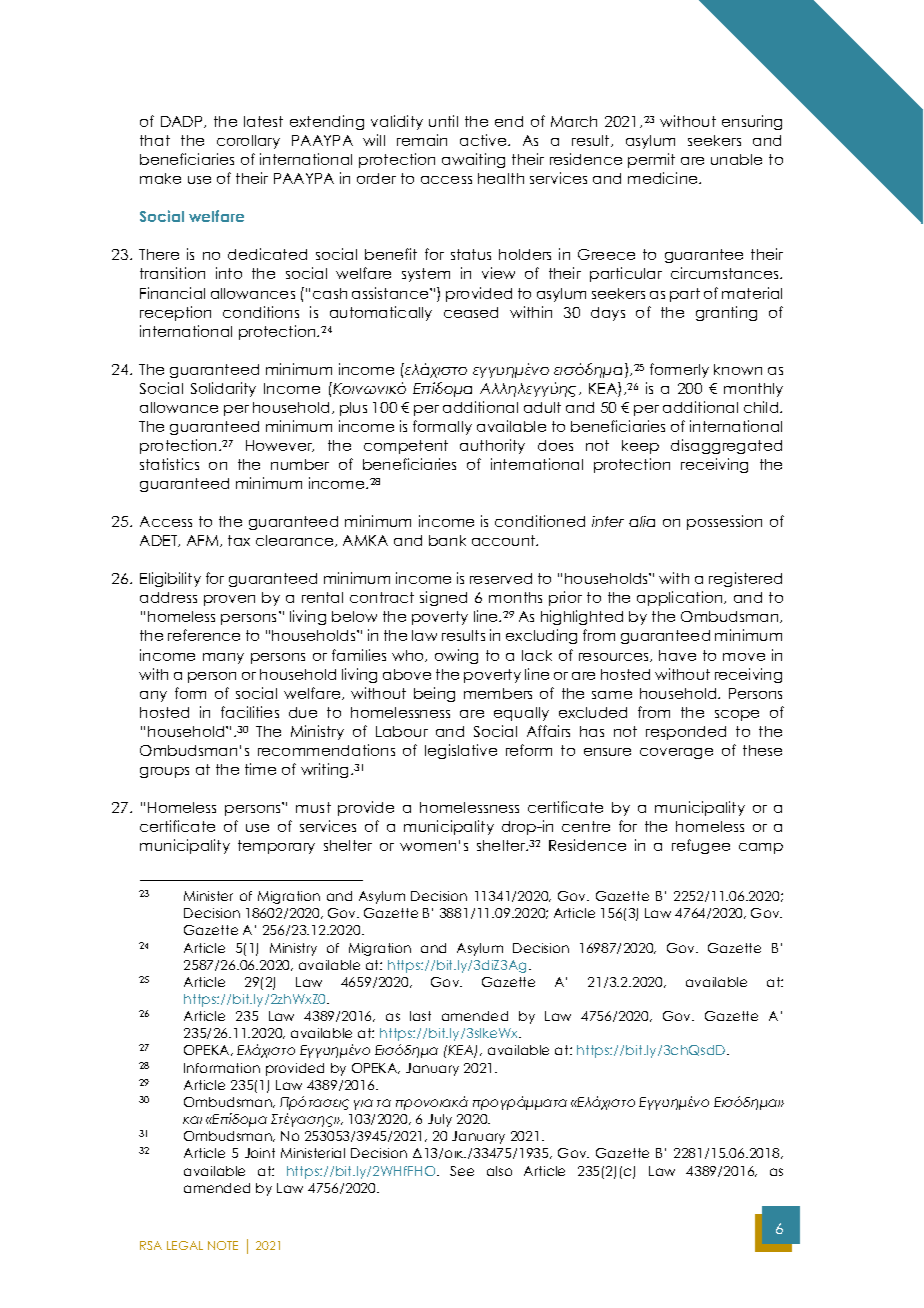 This document has width=924, height=1308. Describe the element at coordinates (677, 655) in the document. I see `have` at that location.
